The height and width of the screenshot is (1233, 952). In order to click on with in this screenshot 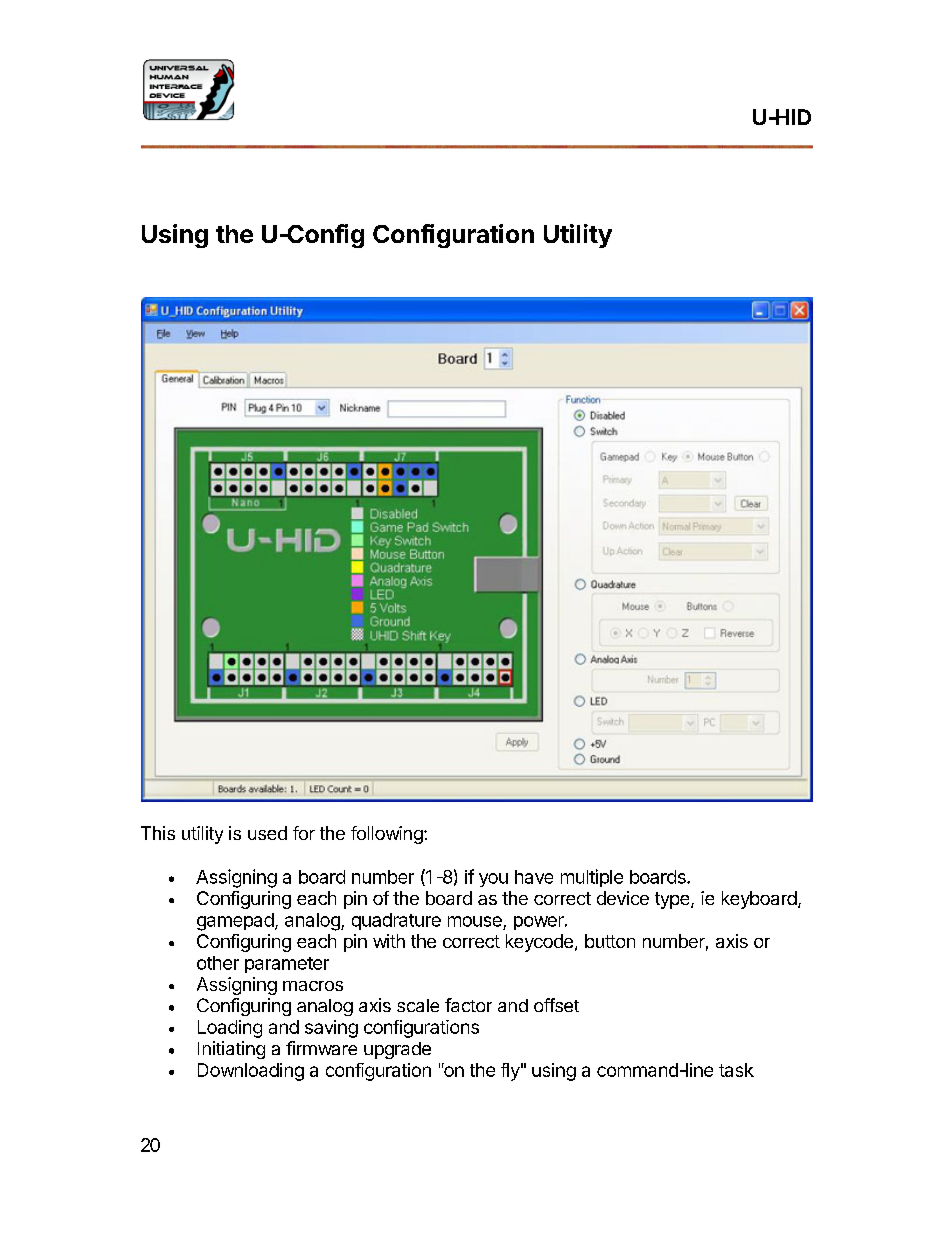, I will do `click(389, 941)`.
